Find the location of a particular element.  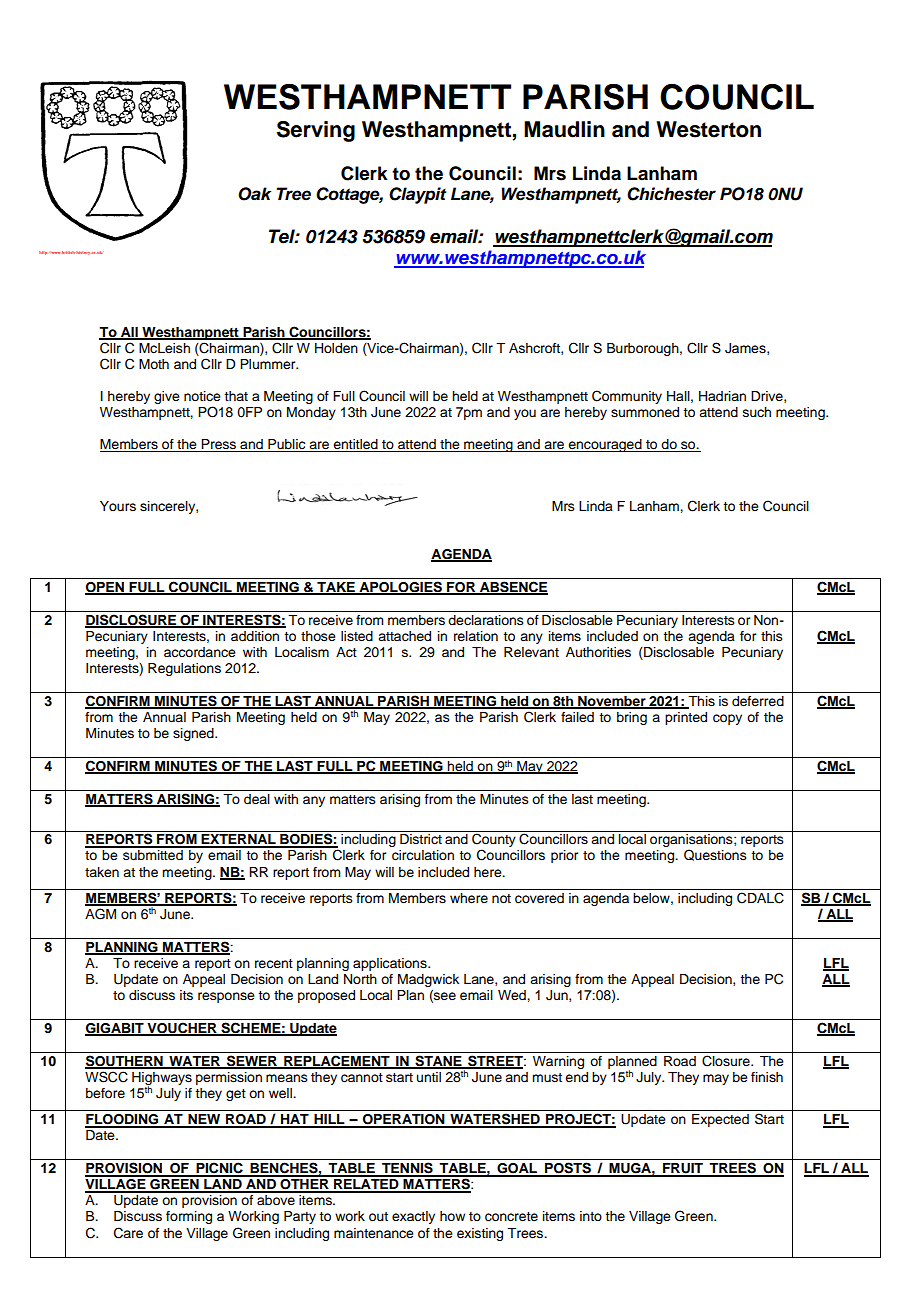

into is located at coordinates (591, 1216).
